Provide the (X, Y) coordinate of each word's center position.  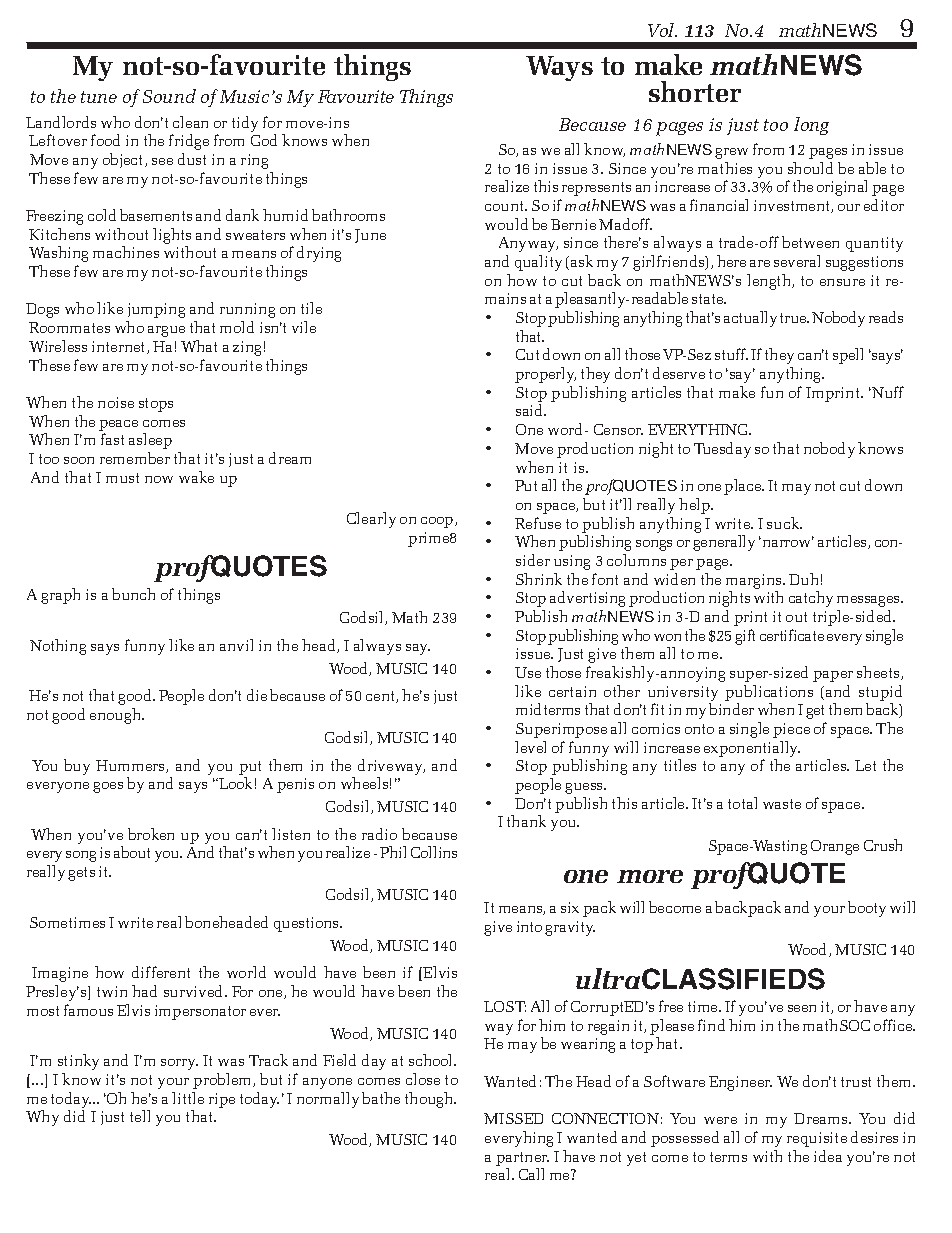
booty (867, 909)
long (811, 126)
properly (545, 375)
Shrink (539, 579)
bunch (133, 594)
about (132, 852)
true (794, 318)
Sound (169, 96)
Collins (434, 852)
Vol (662, 30)
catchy (811, 599)
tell (140, 1116)
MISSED (513, 1118)
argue (166, 331)
